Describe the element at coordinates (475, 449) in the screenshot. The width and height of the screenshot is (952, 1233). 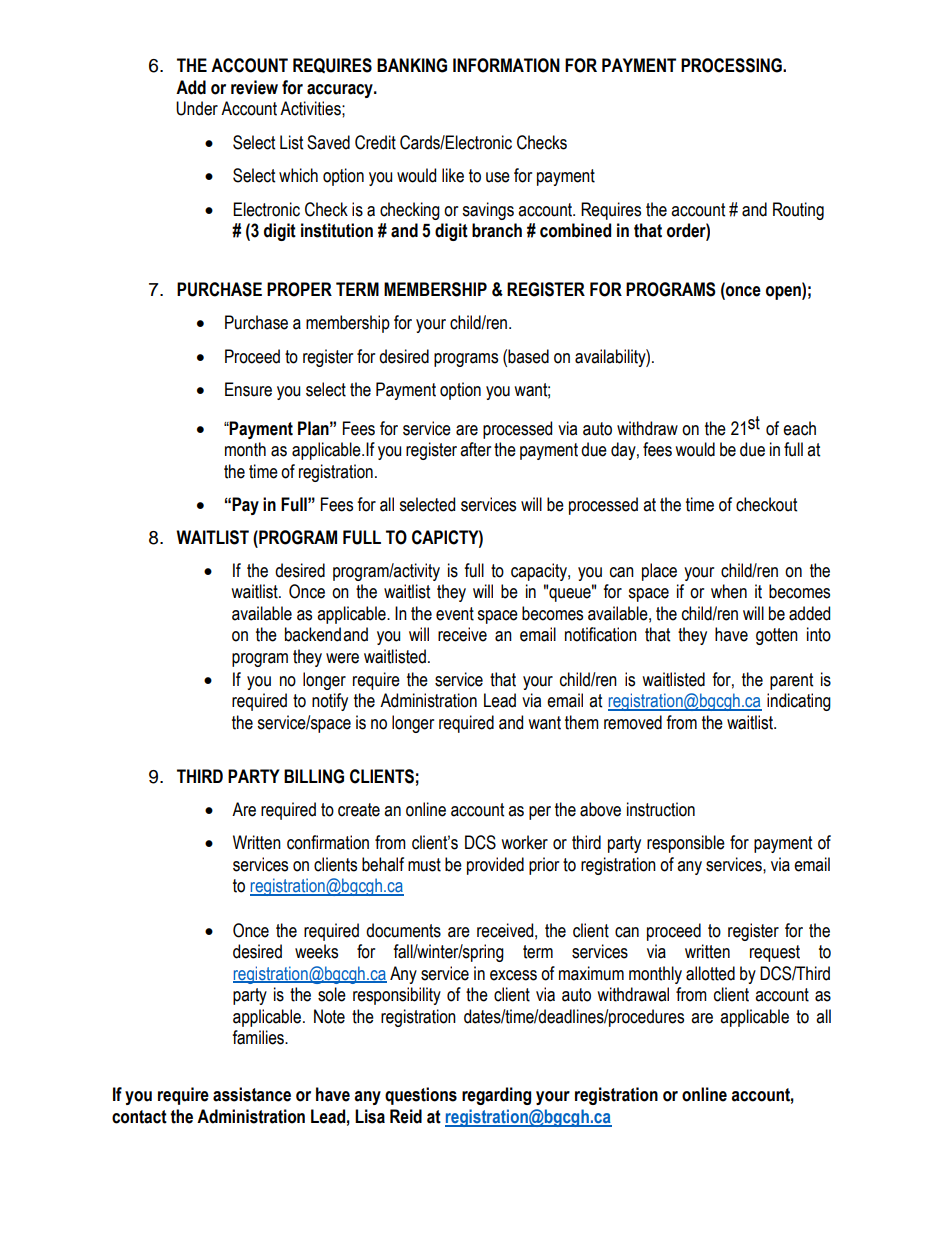
I see `after` at that location.
